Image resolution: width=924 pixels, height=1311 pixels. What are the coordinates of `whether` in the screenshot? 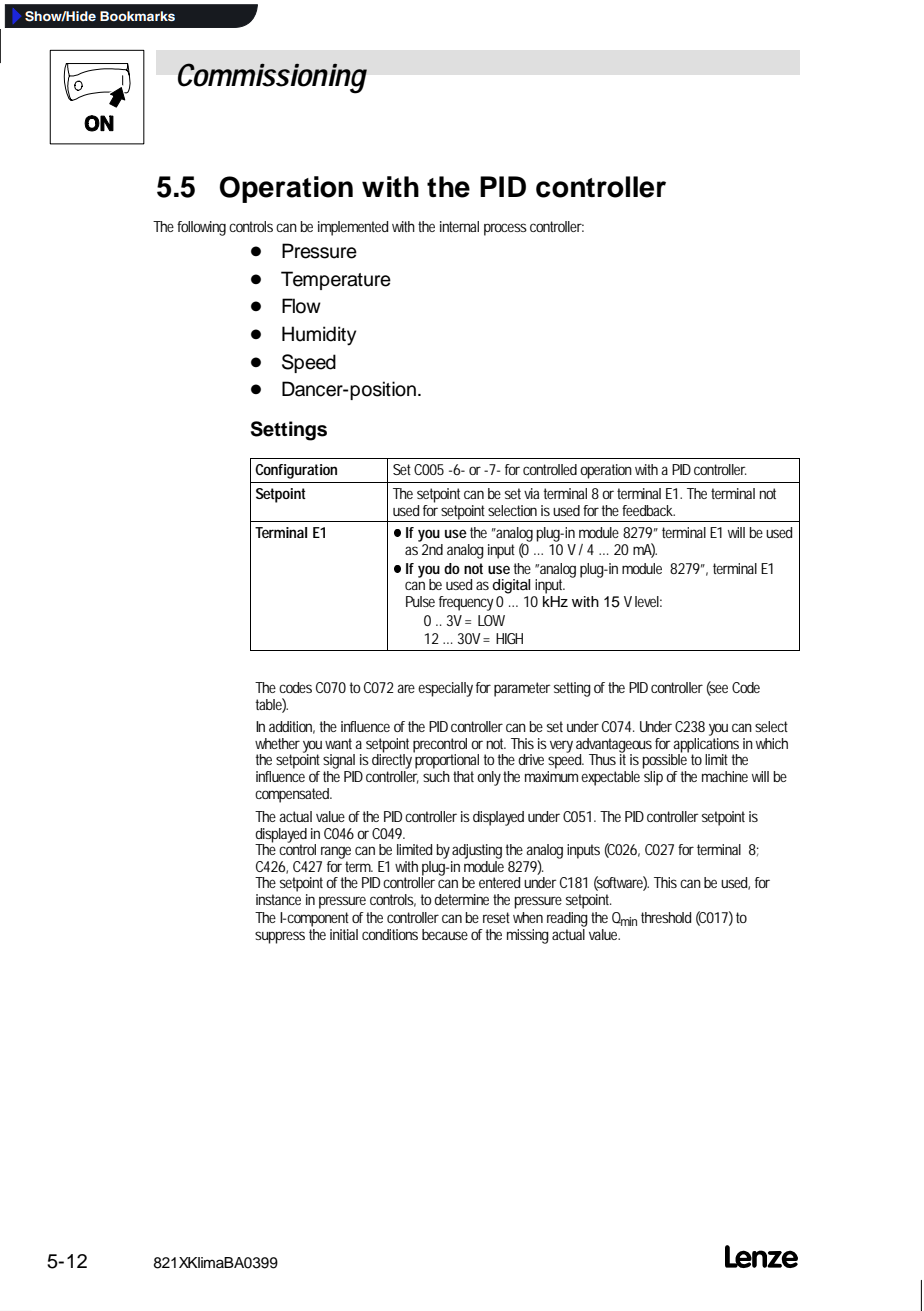 It's located at (277, 743).
